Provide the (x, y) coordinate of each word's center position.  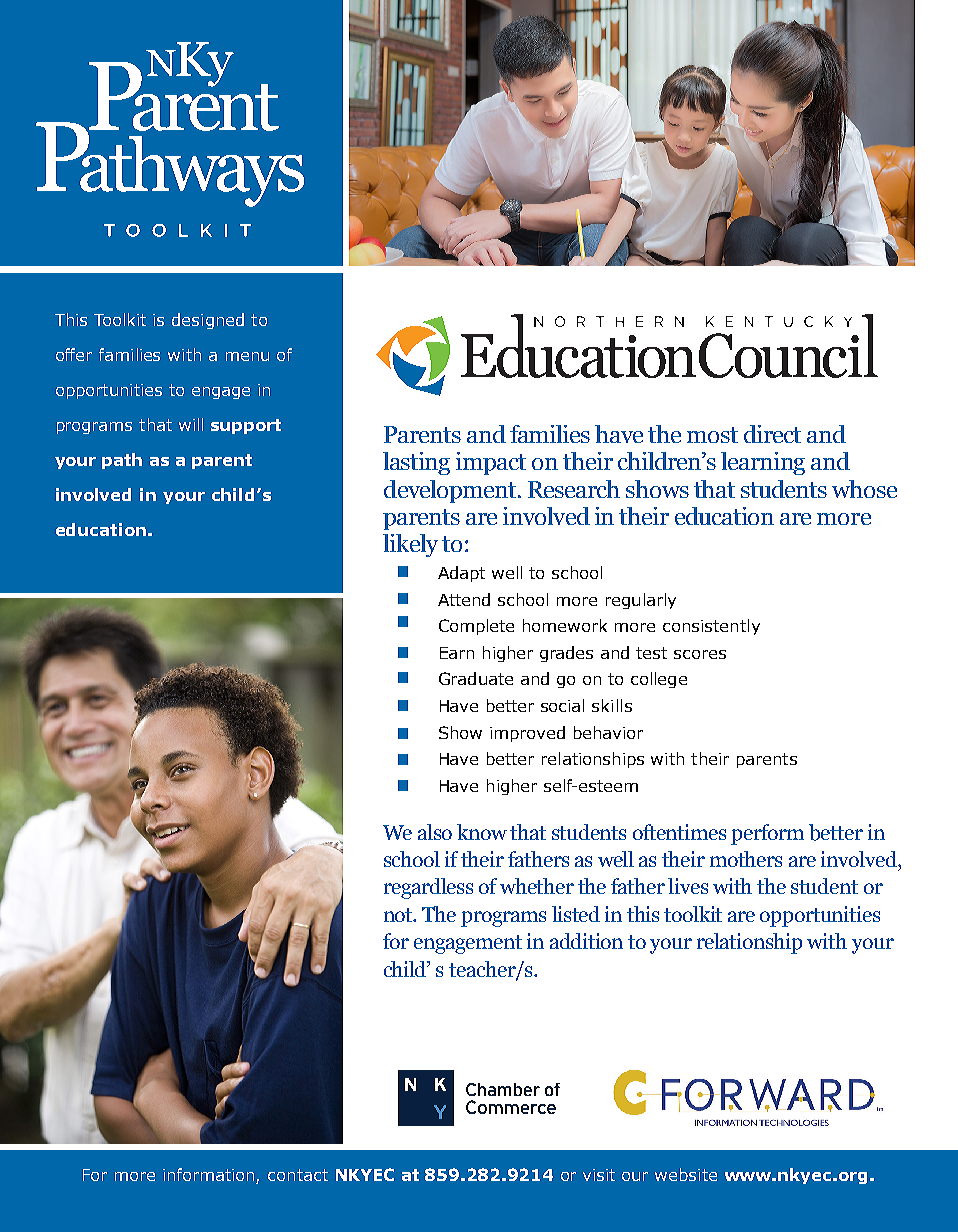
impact (491, 463)
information (208, 1174)
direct (772, 434)
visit (599, 1175)
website (686, 1174)
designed (208, 321)
